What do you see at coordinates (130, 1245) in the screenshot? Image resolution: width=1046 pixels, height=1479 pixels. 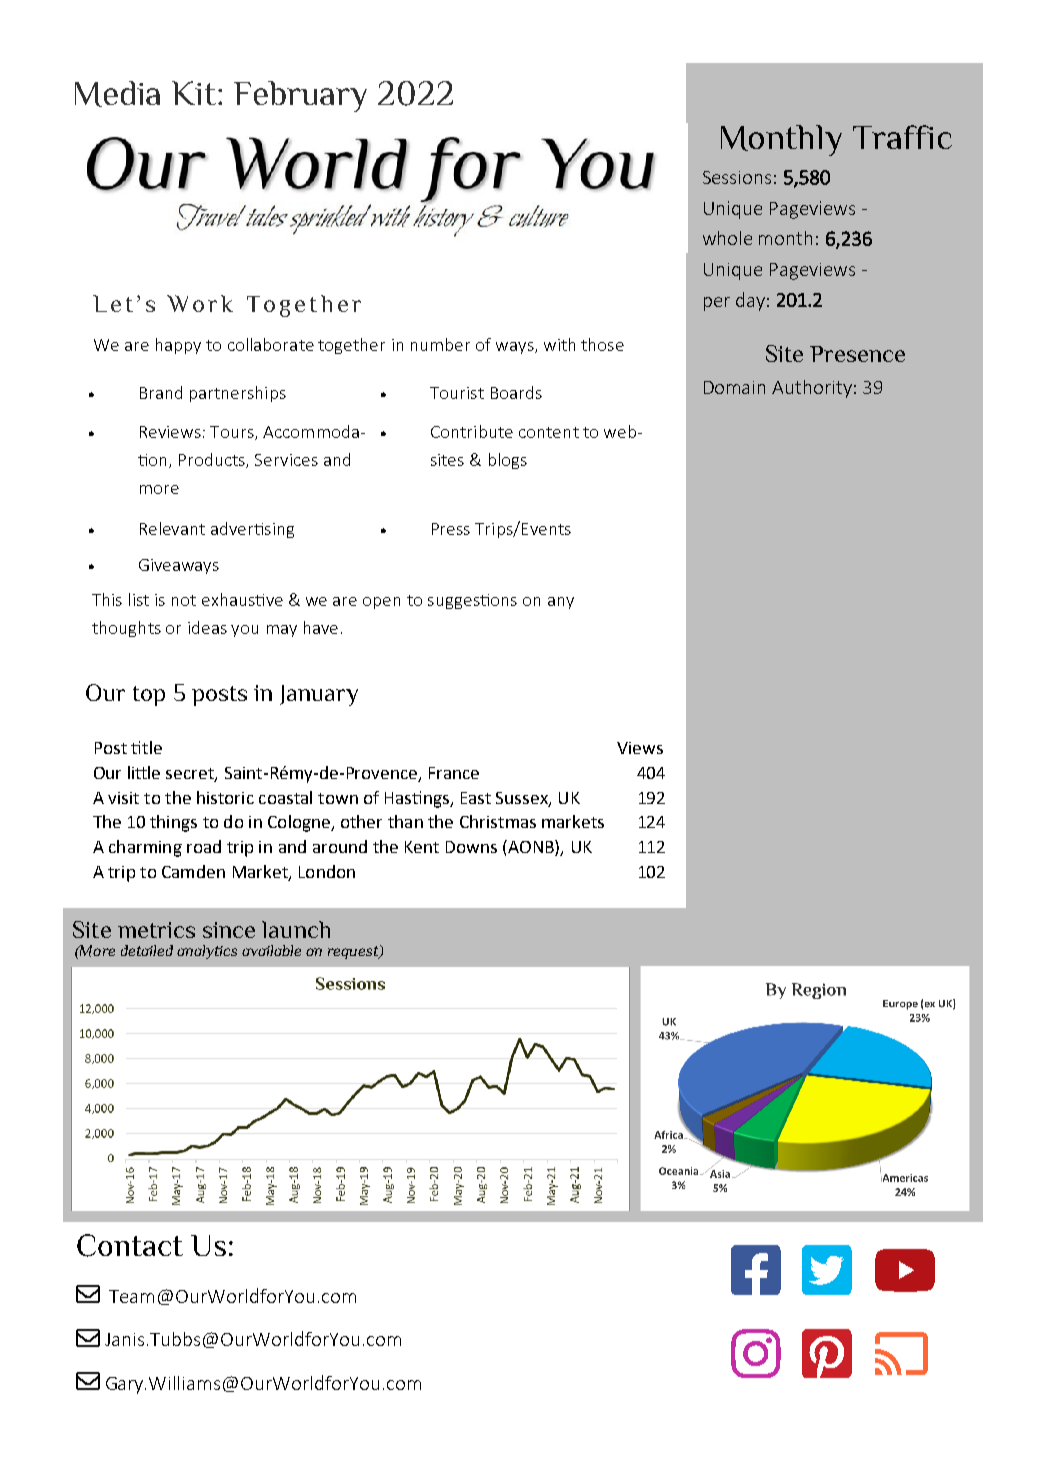 I see `Contact` at bounding box center [130, 1245].
